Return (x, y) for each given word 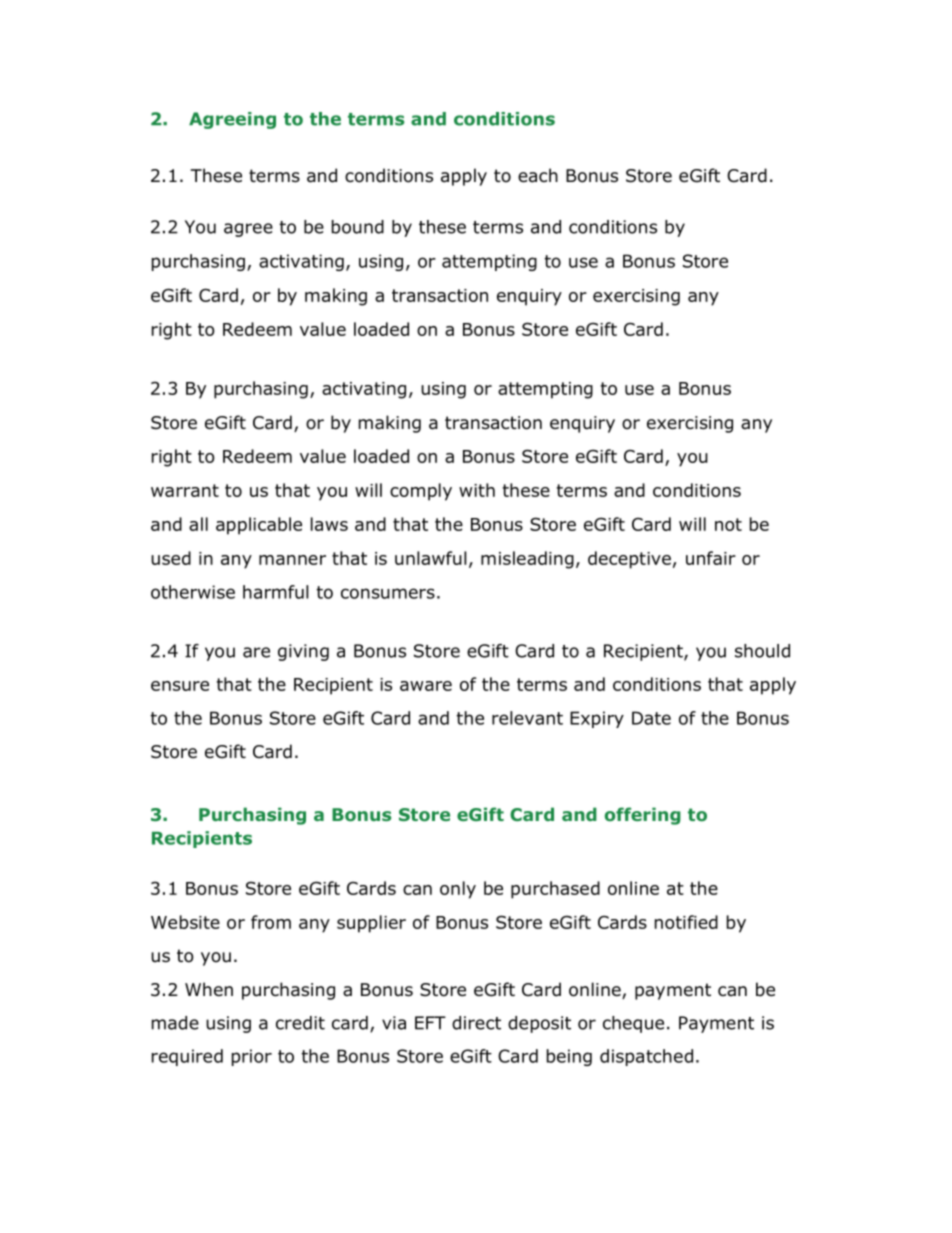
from (271, 922)
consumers (388, 593)
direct (476, 1023)
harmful (276, 592)
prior (252, 1057)
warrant (185, 490)
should (762, 651)
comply (421, 492)
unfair (711, 558)
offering (643, 816)
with (477, 490)
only (458, 890)
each (538, 175)
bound (358, 227)
